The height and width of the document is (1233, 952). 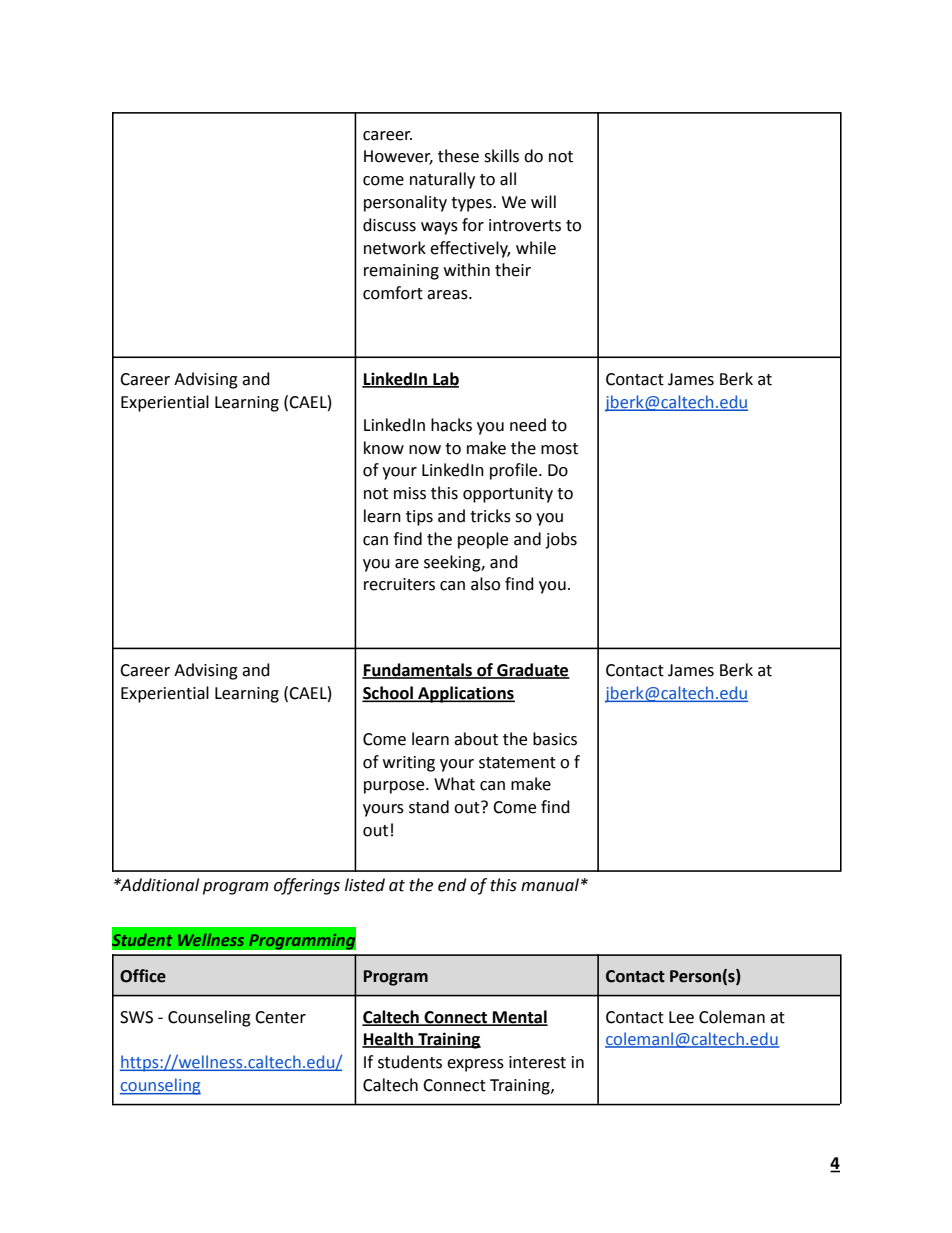 I want to click on discuss, so click(x=389, y=225).
